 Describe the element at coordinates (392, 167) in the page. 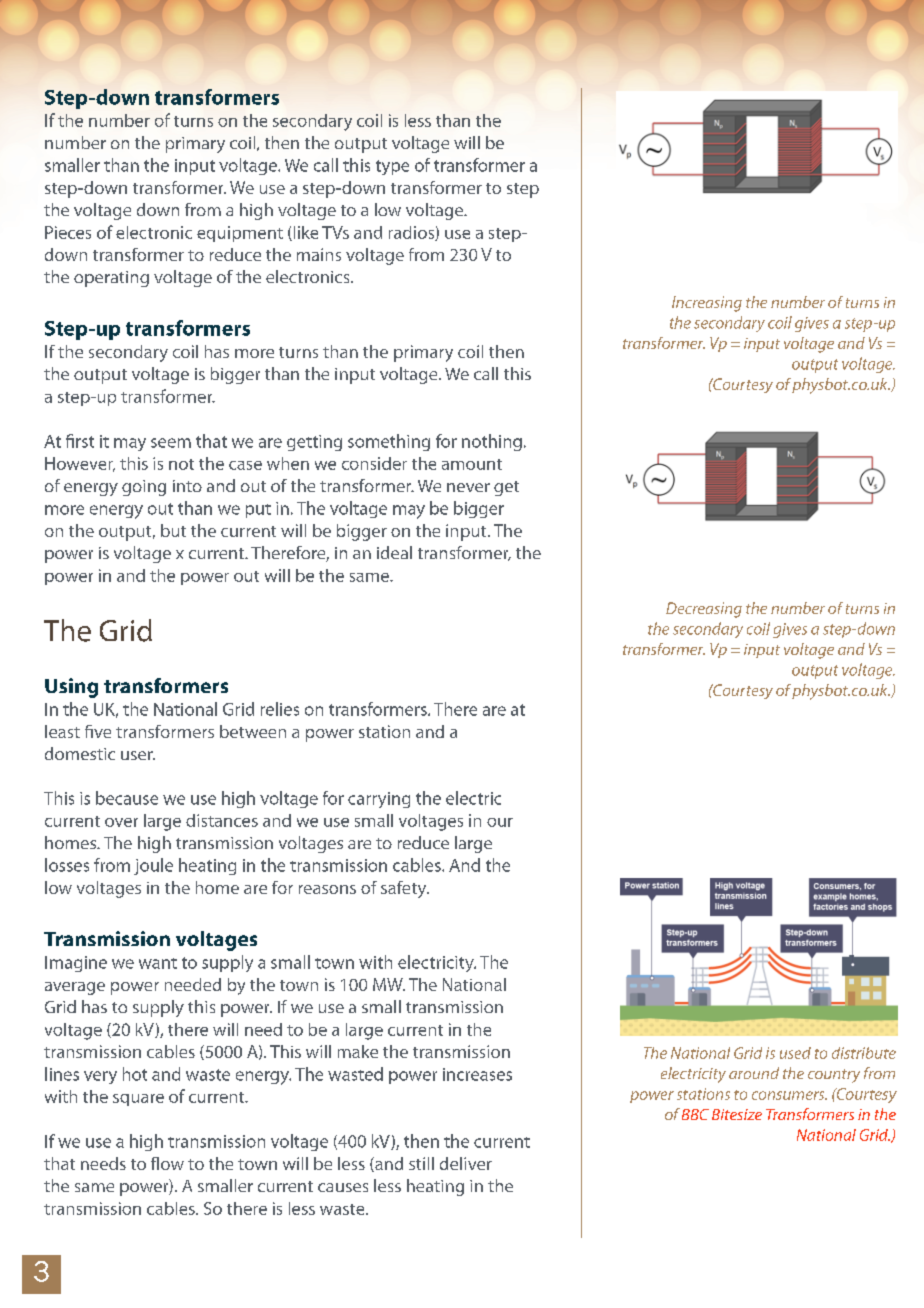

I see `type` at that location.
